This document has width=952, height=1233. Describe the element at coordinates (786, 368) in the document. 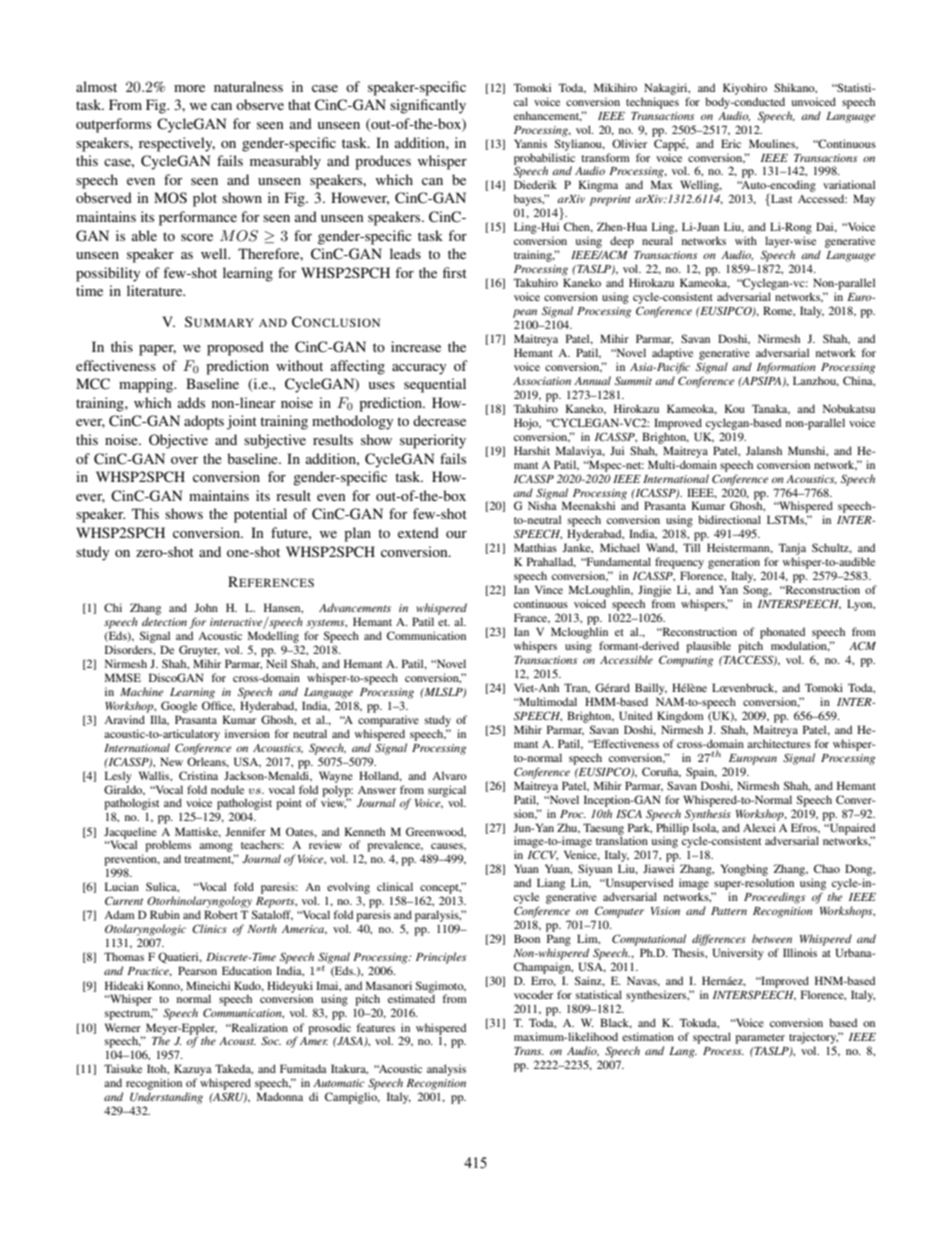

I see `Information` at that location.
